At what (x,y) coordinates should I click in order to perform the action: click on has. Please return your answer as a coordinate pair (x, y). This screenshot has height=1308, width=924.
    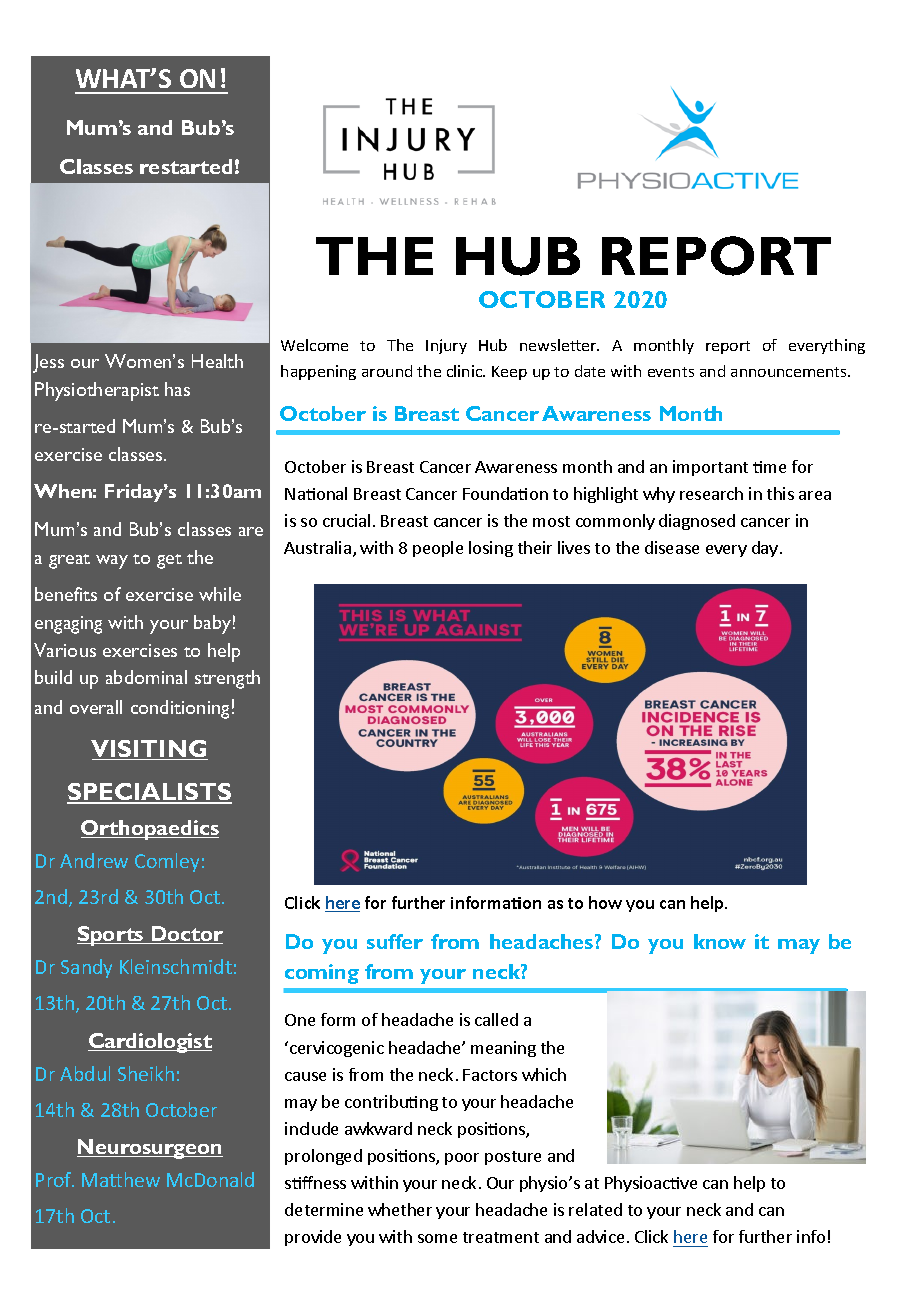
    Looking at the image, I should click on (177, 389).
